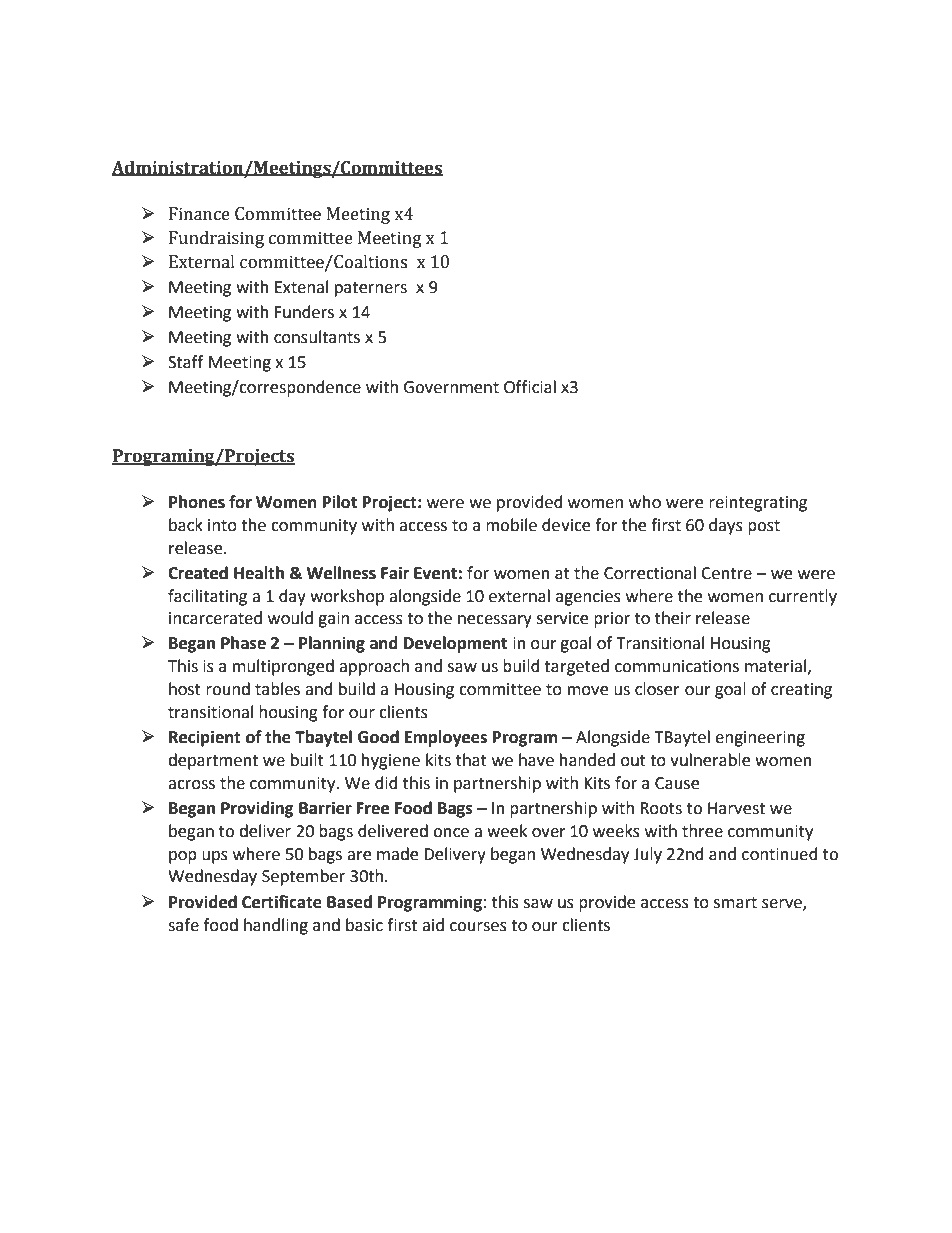 The image size is (952, 1233). I want to click on Event, so click(435, 573).
